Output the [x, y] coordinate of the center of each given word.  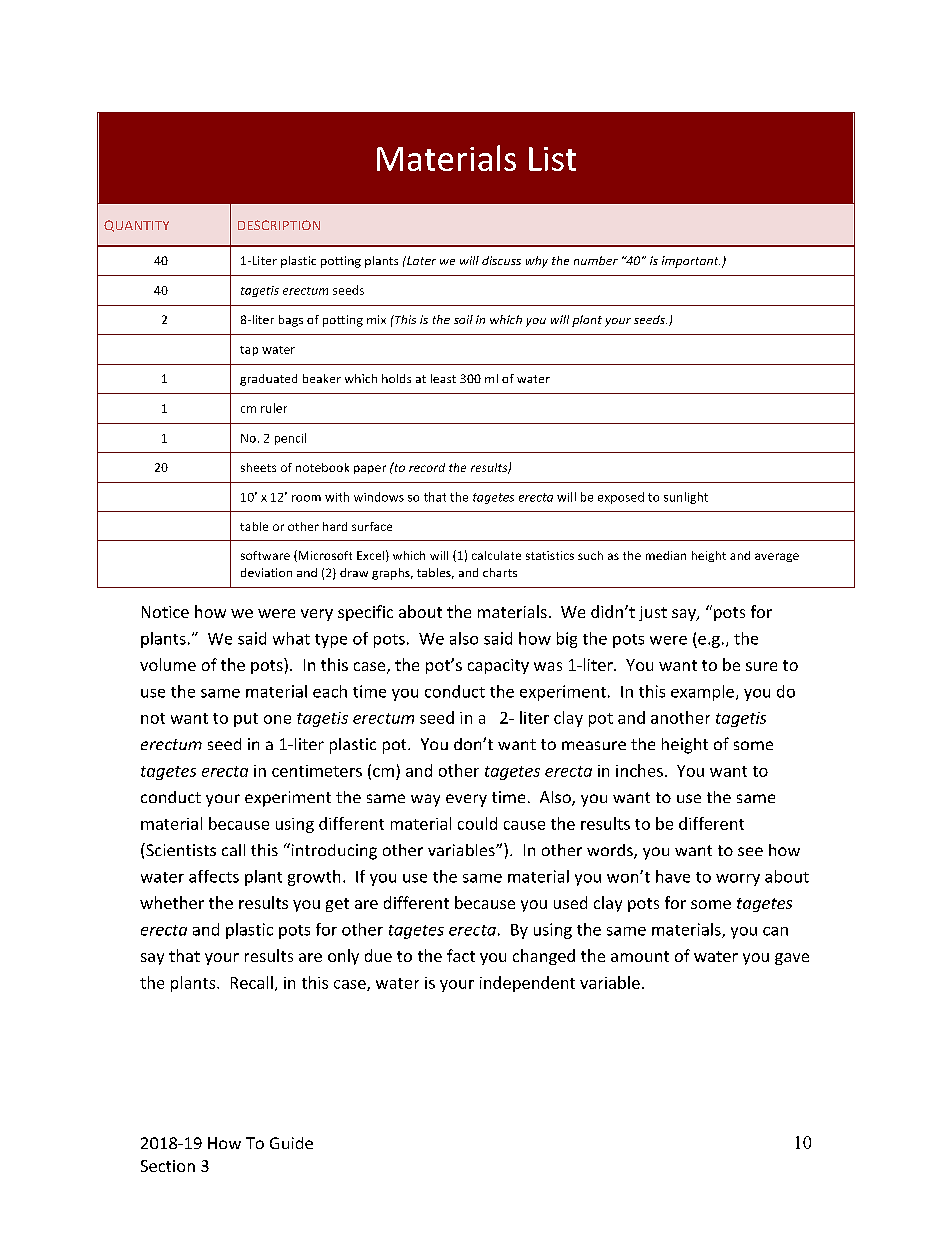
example [702, 693]
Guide [291, 1143]
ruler [274, 408]
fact [461, 955]
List [552, 159]
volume [168, 664]
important [691, 262]
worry [738, 880]
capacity [498, 666]
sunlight [686, 498]
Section [168, 1166]
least [443, 378]
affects [214, 876]
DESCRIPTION [279, 225]
